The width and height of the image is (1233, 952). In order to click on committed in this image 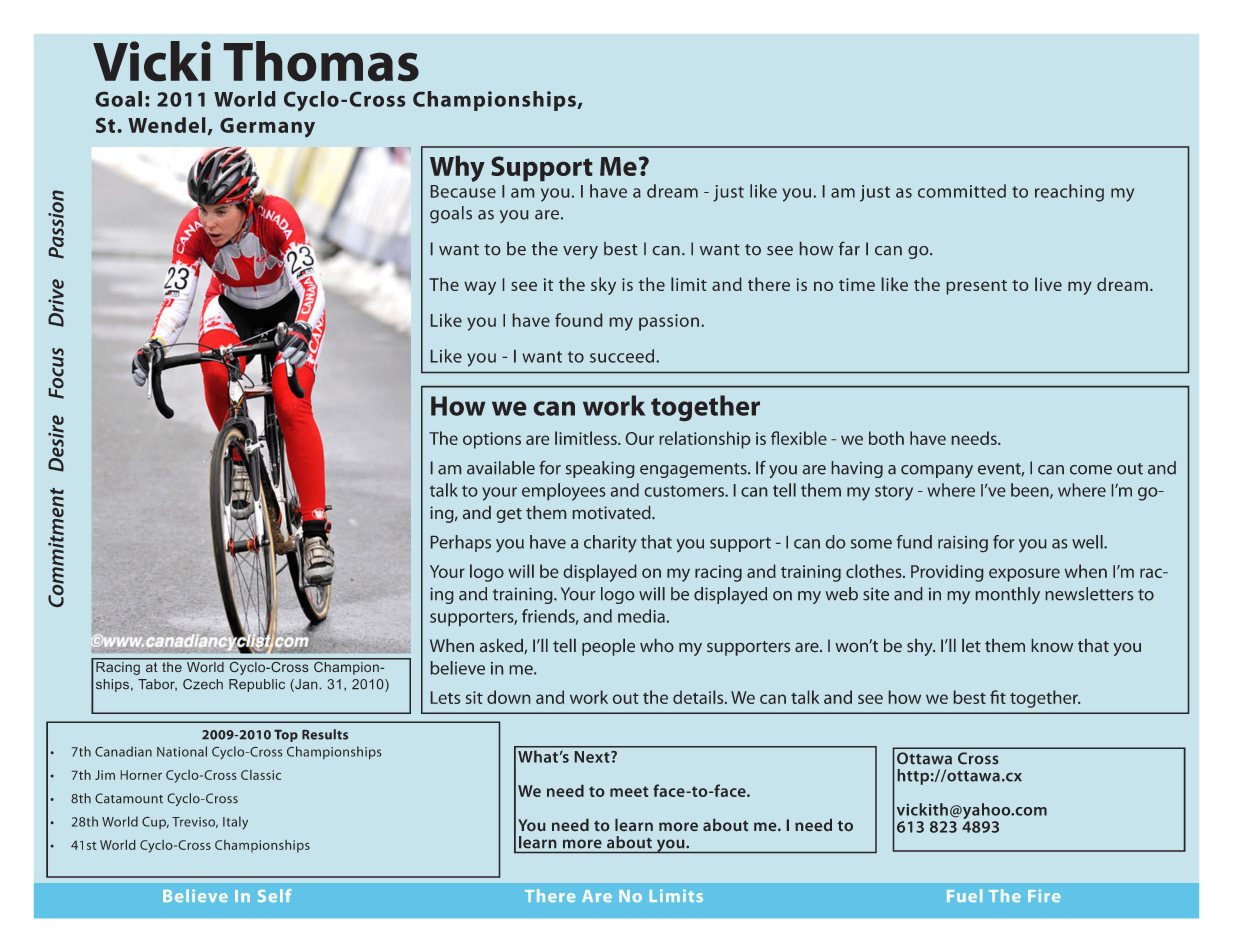, I will do `click(962, 191)`.
